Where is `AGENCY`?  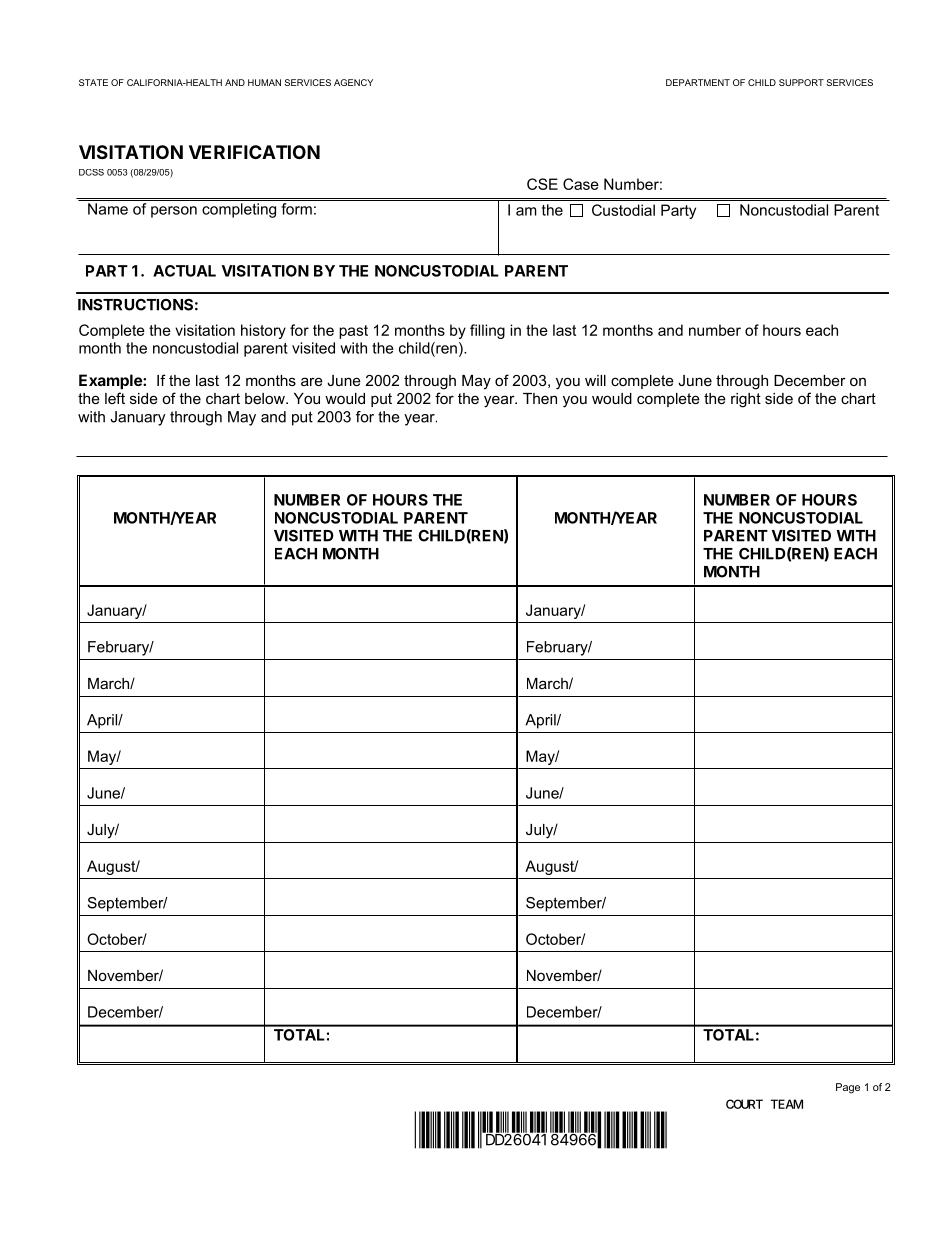
AGENCY is located at coordinates (353, 82).
